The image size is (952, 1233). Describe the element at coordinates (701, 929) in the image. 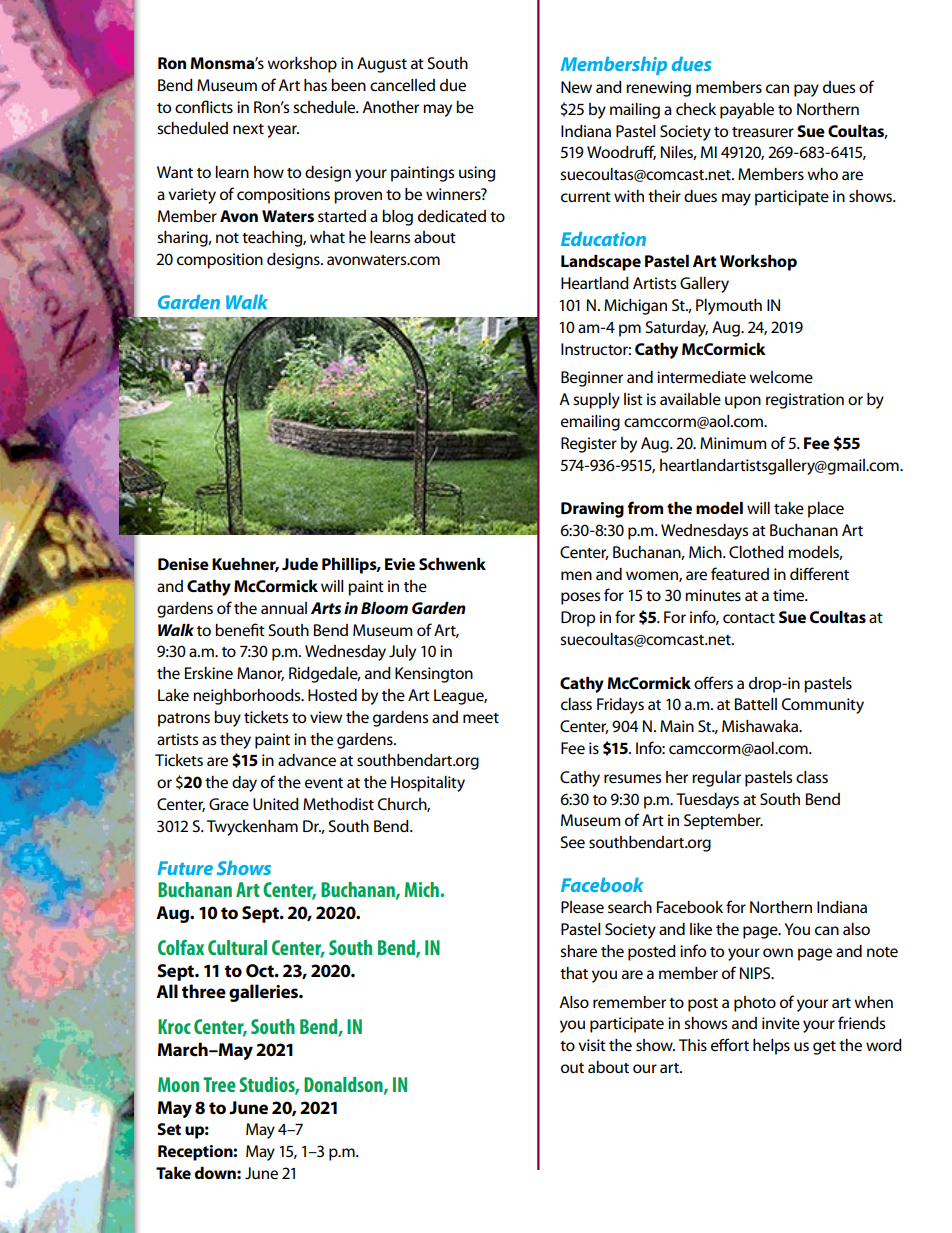

I see `like` at that location.
